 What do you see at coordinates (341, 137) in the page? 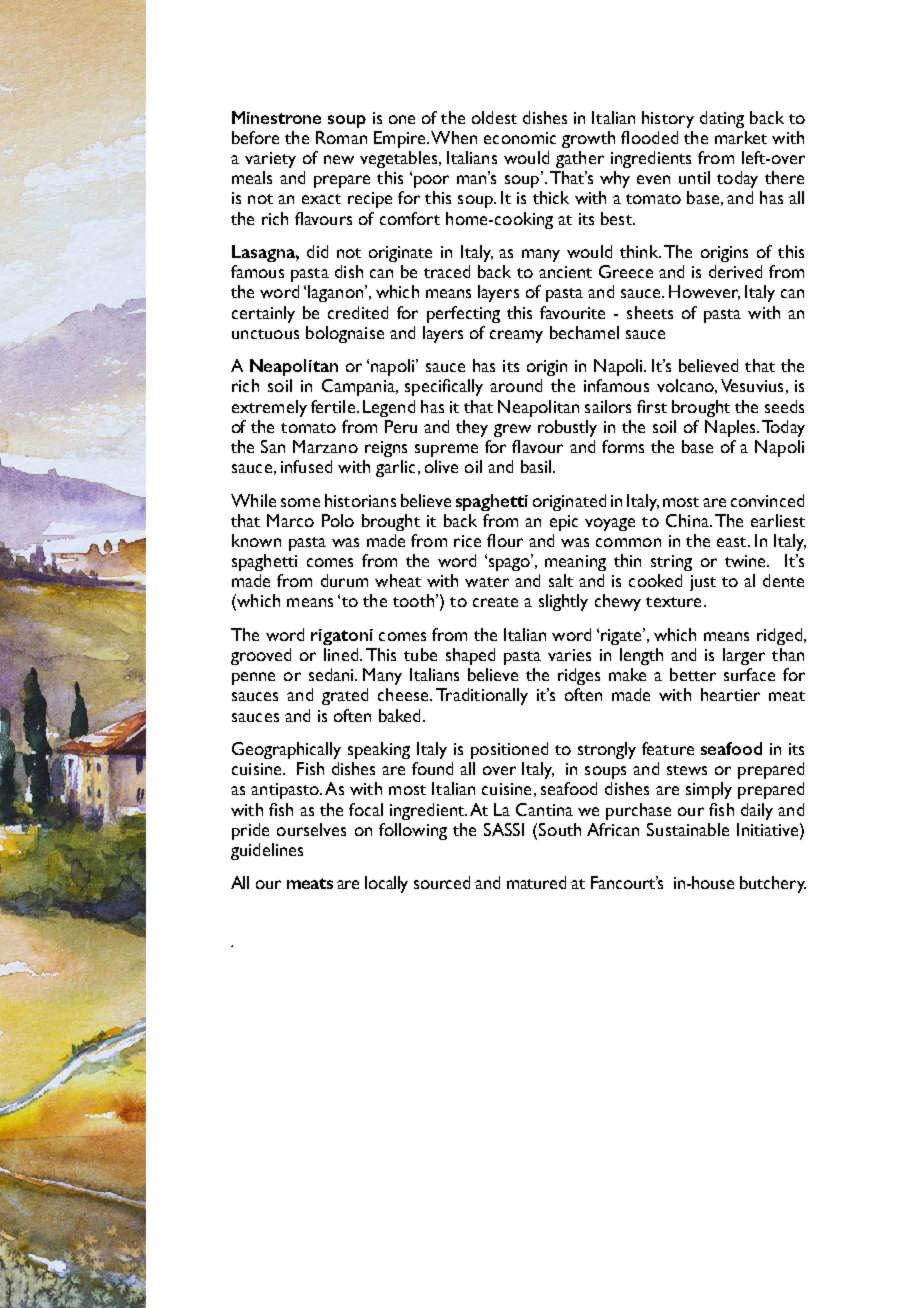
I see `Roman` at bounding box center [341, 137].
